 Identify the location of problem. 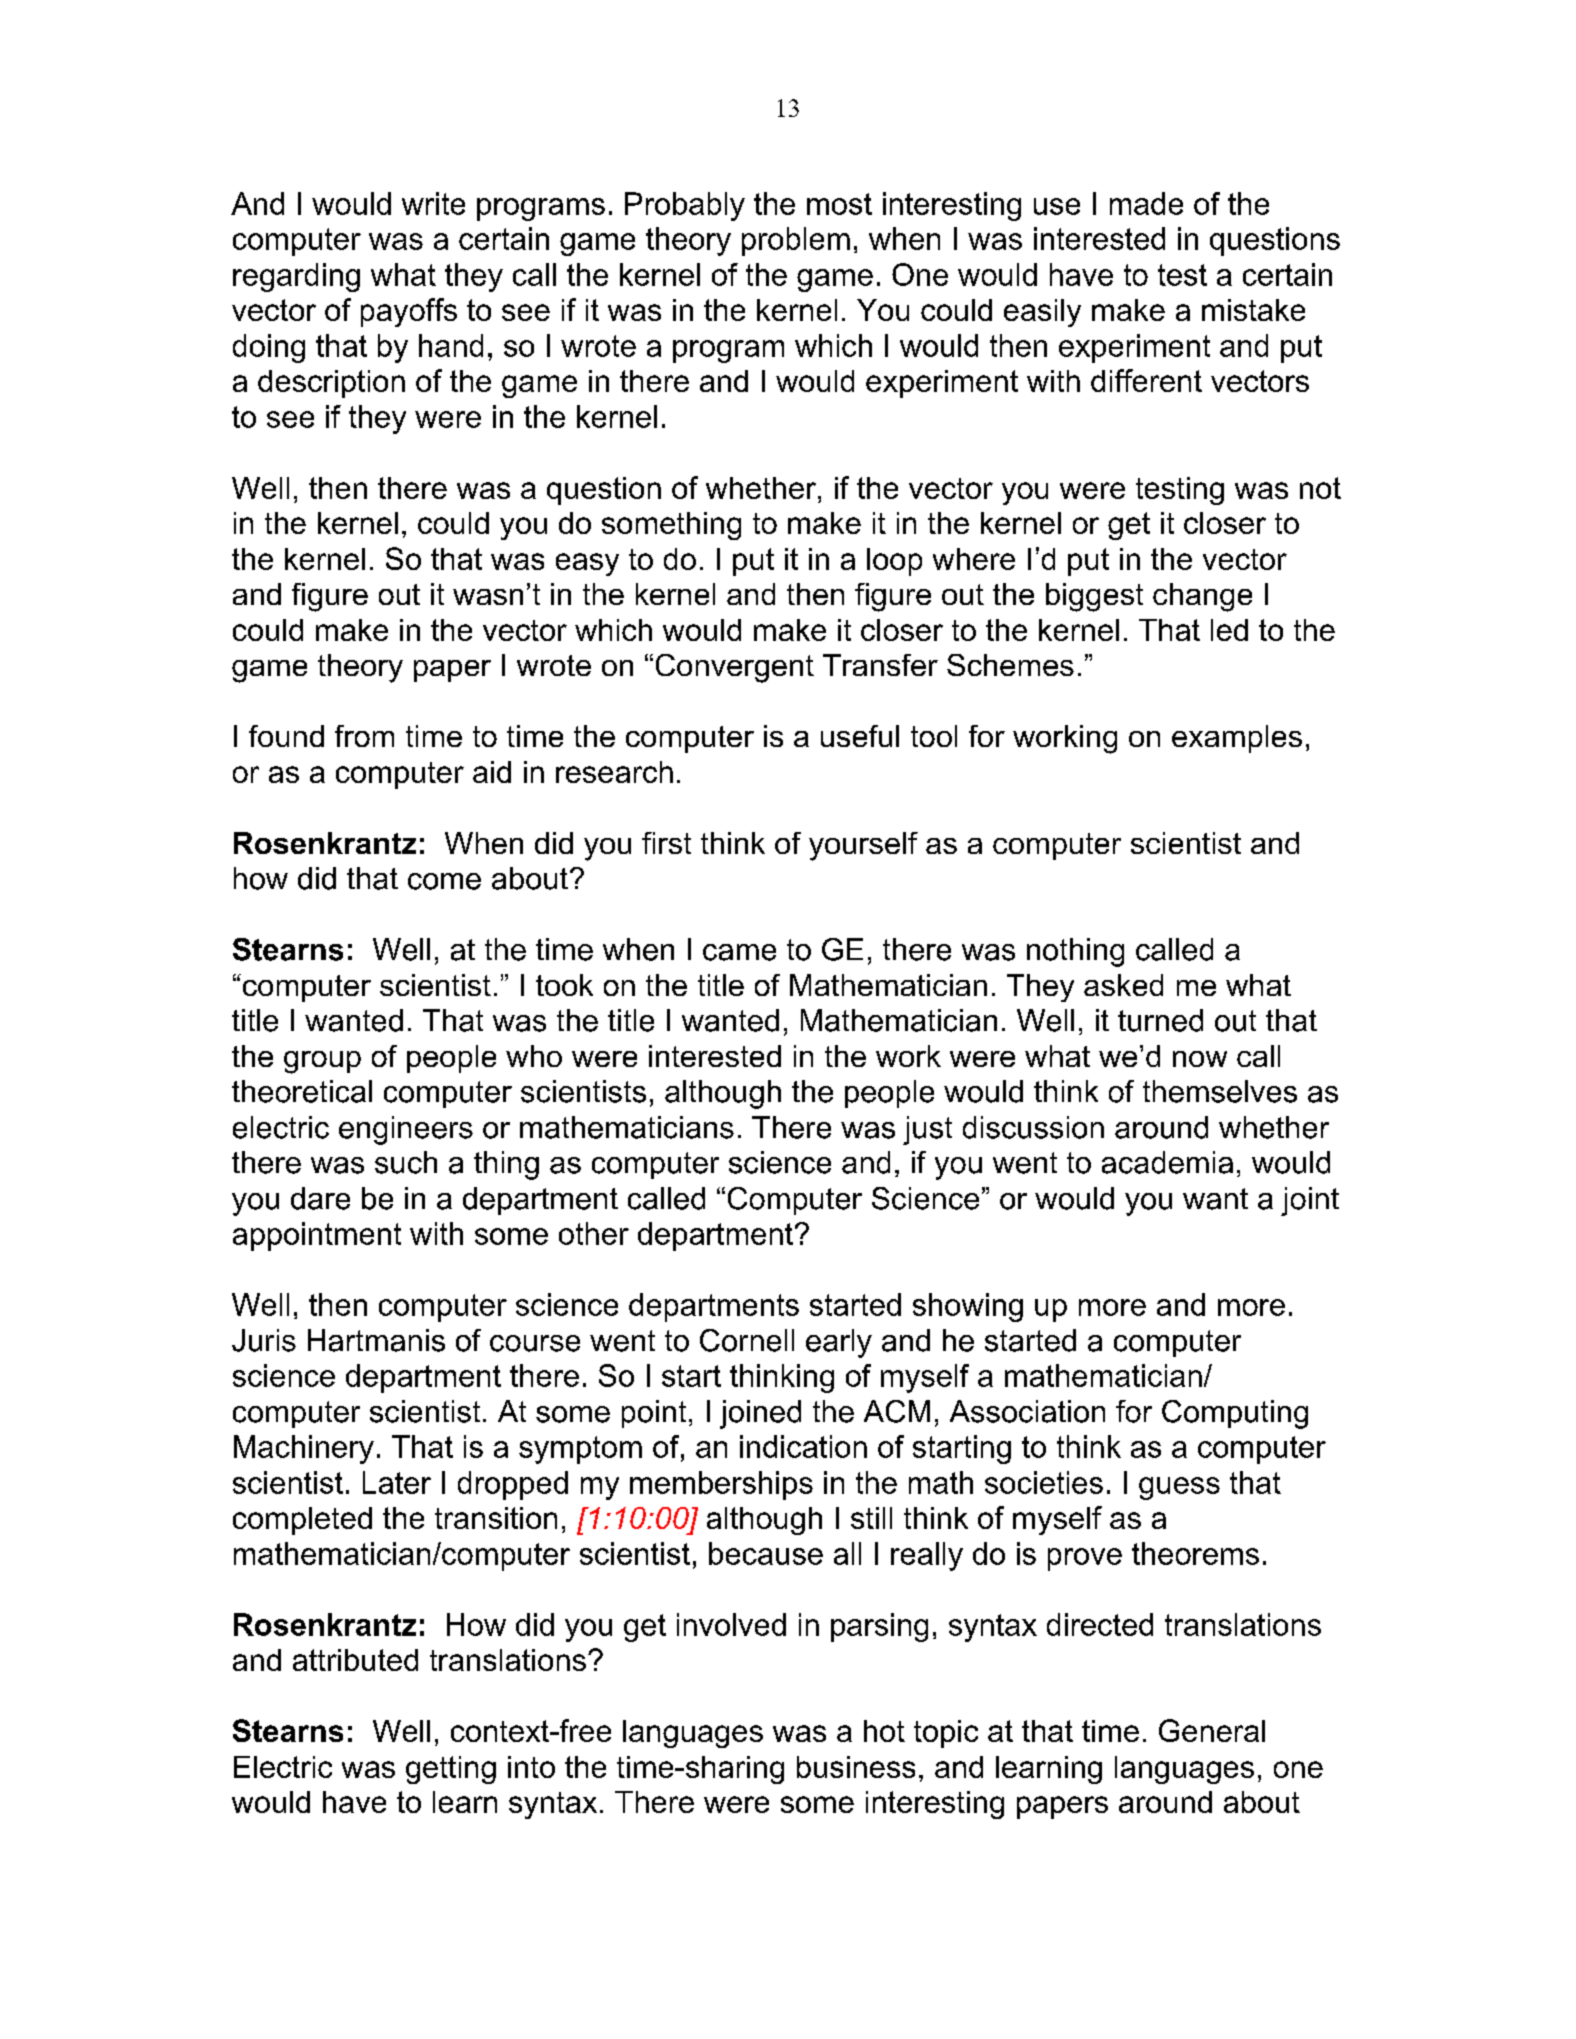
(796, 241).
